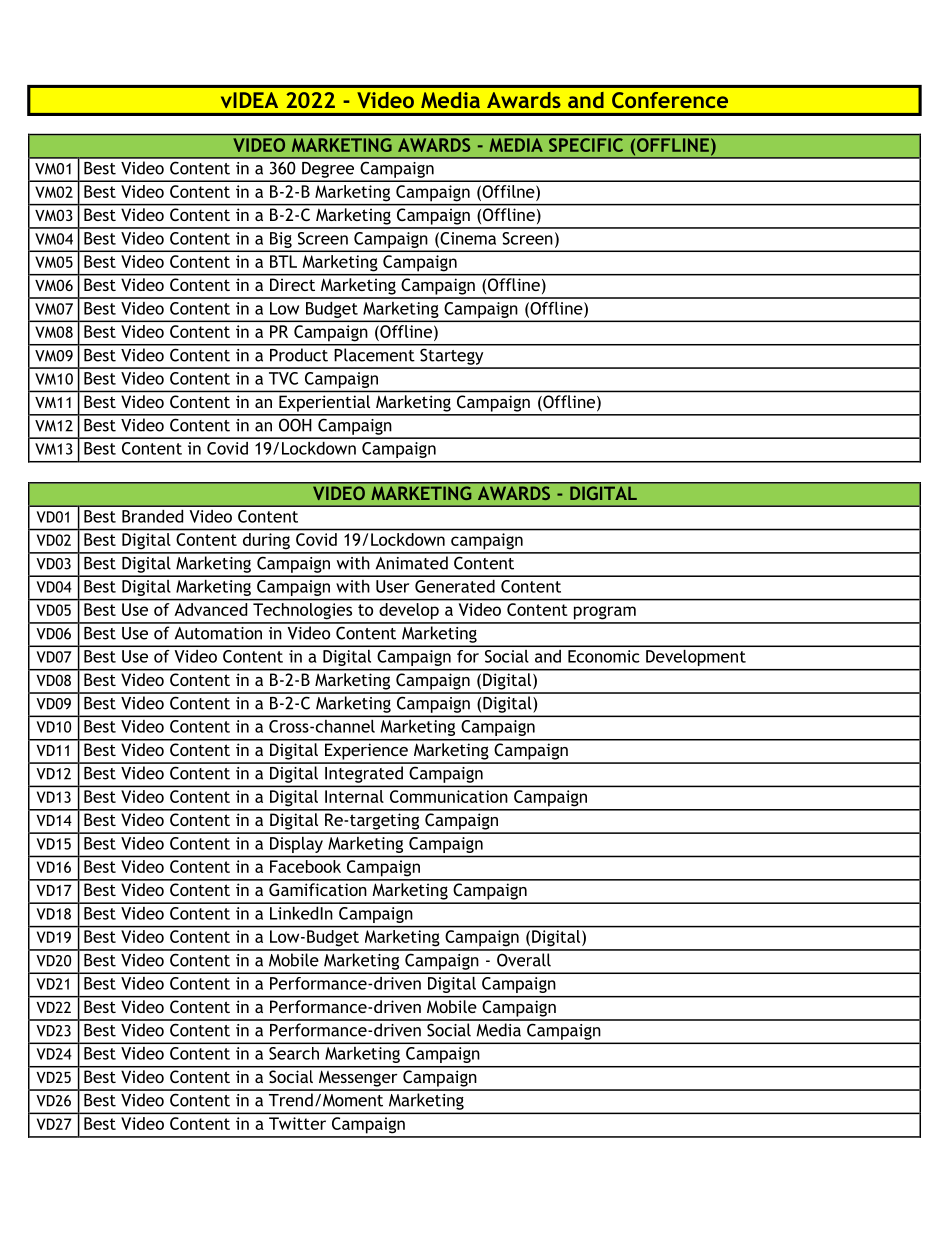 The height and width of the screenshot is (1233, 952). I want to click on SPECIFIC, so click(586, 145).
